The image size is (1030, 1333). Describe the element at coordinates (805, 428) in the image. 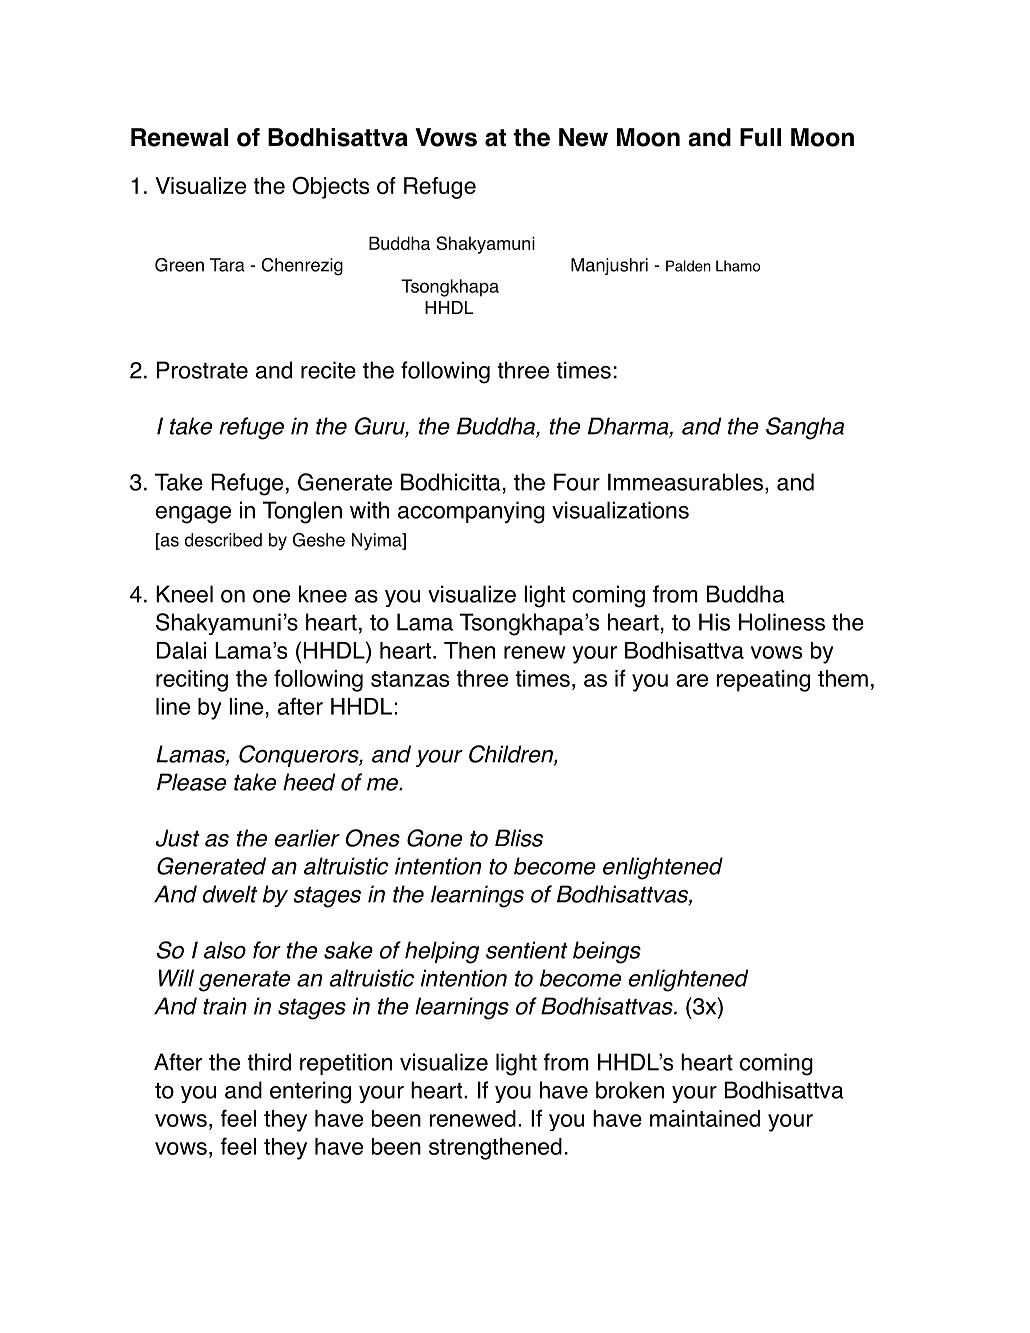

I see `Sangha` at that location.
